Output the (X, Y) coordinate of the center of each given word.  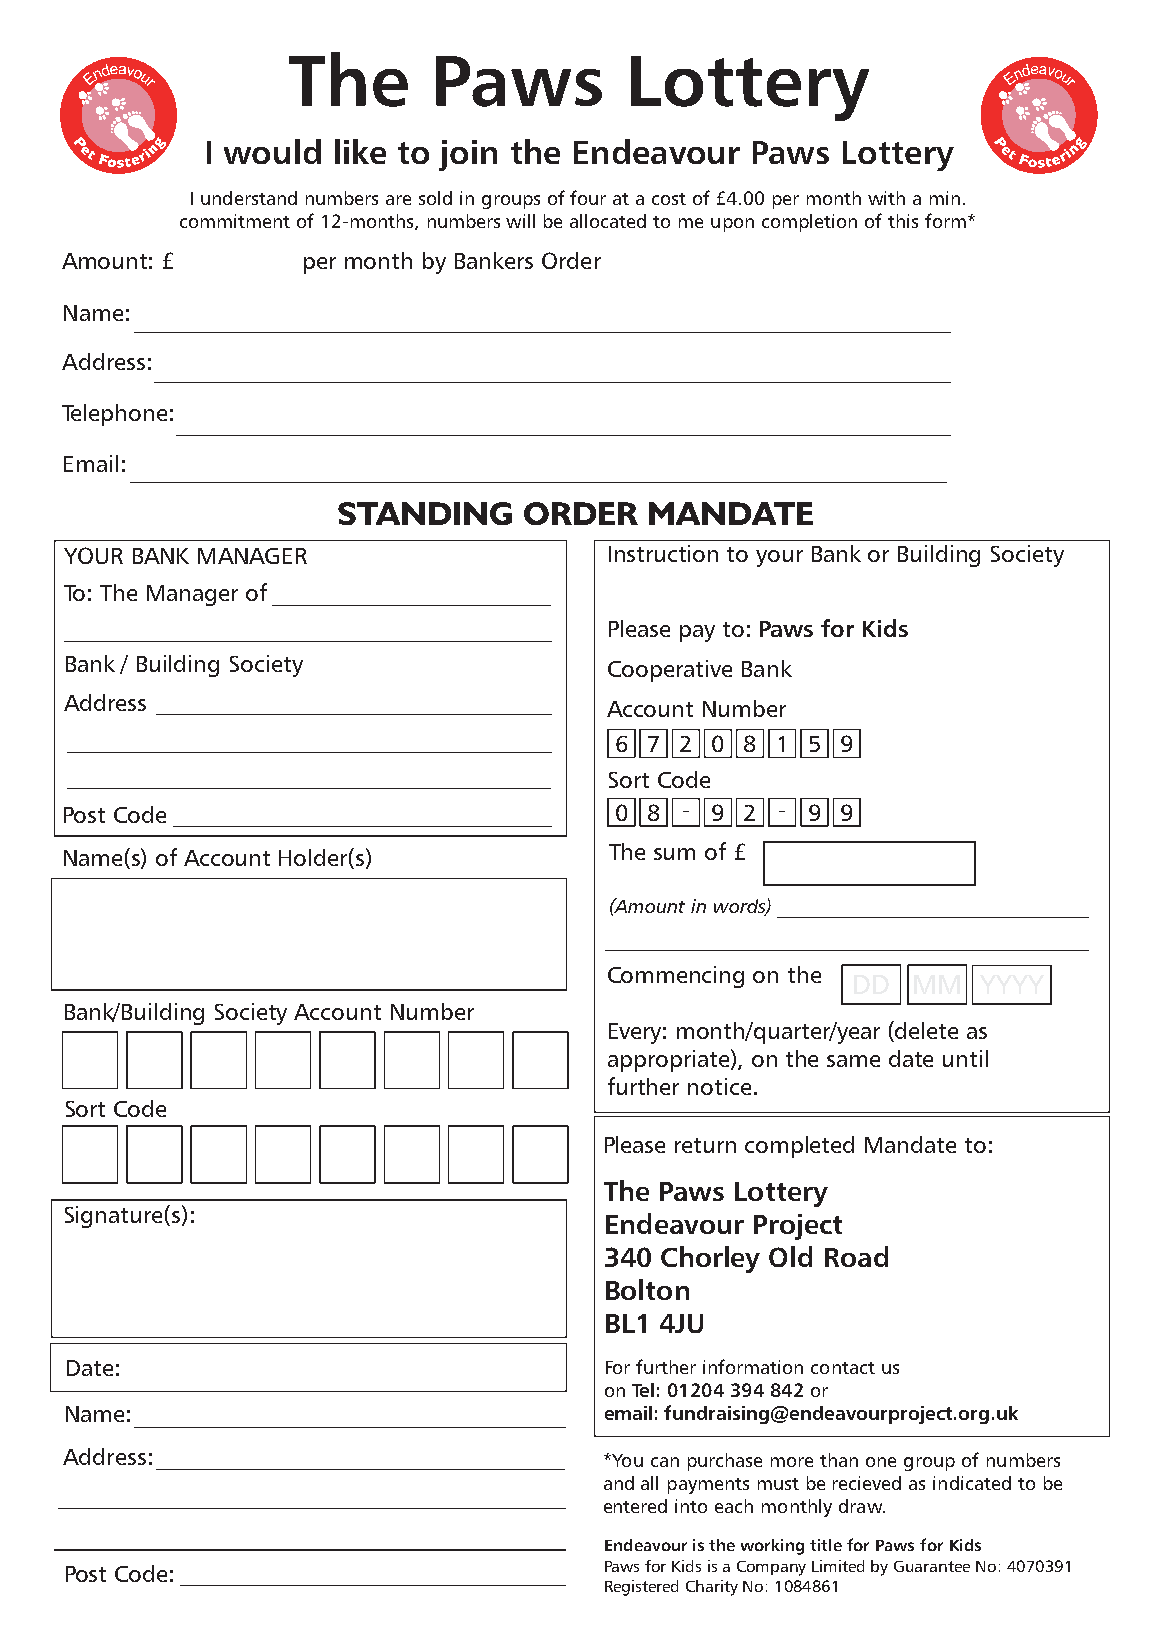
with (886, 198)
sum (674, 854)
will (520, 221)
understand (249, 198)
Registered (641, 1588)
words (741, 907)
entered (635, 1506)
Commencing (676, 977)
